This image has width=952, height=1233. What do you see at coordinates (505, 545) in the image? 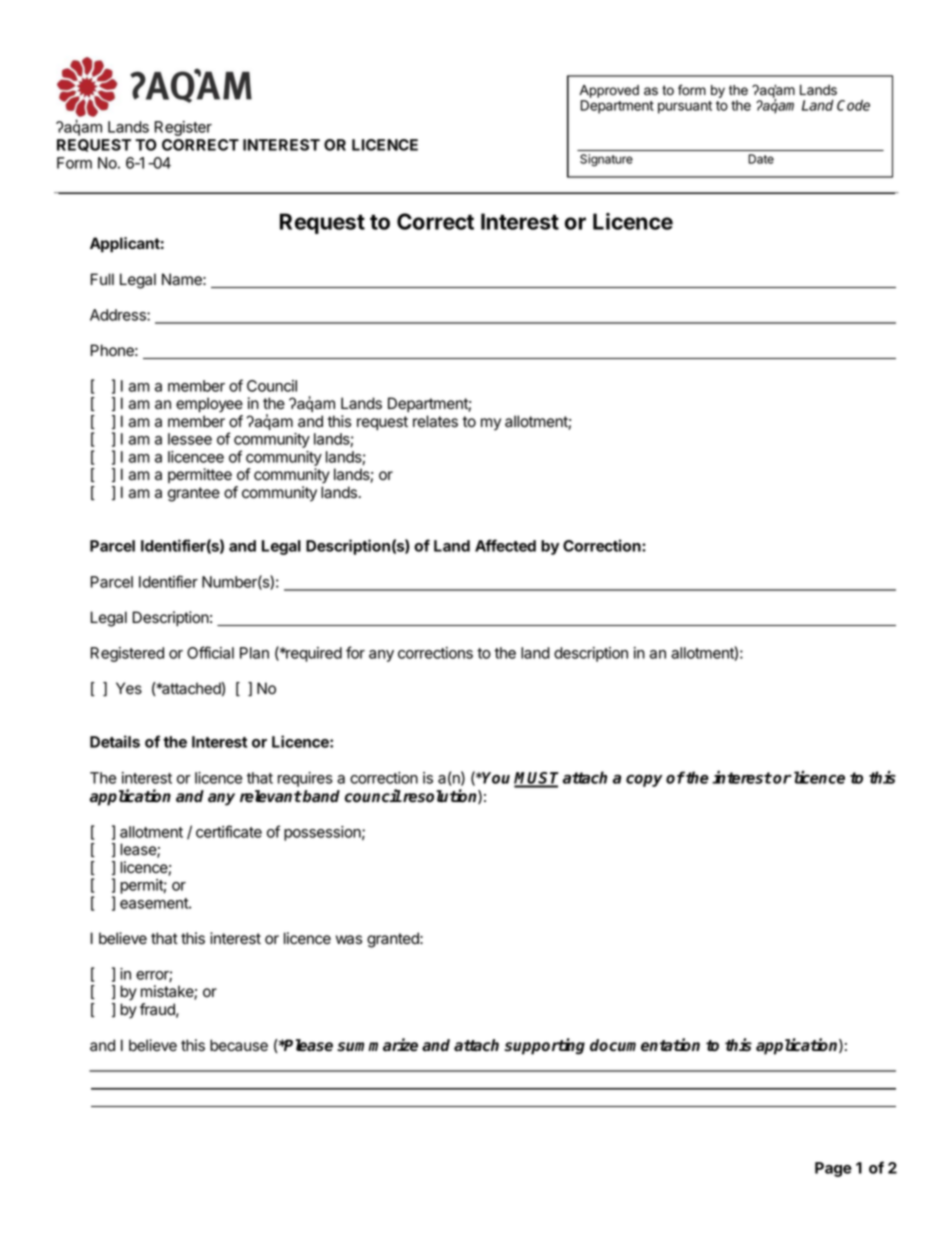
I see `Affected` at bounding box center [505, 545].
